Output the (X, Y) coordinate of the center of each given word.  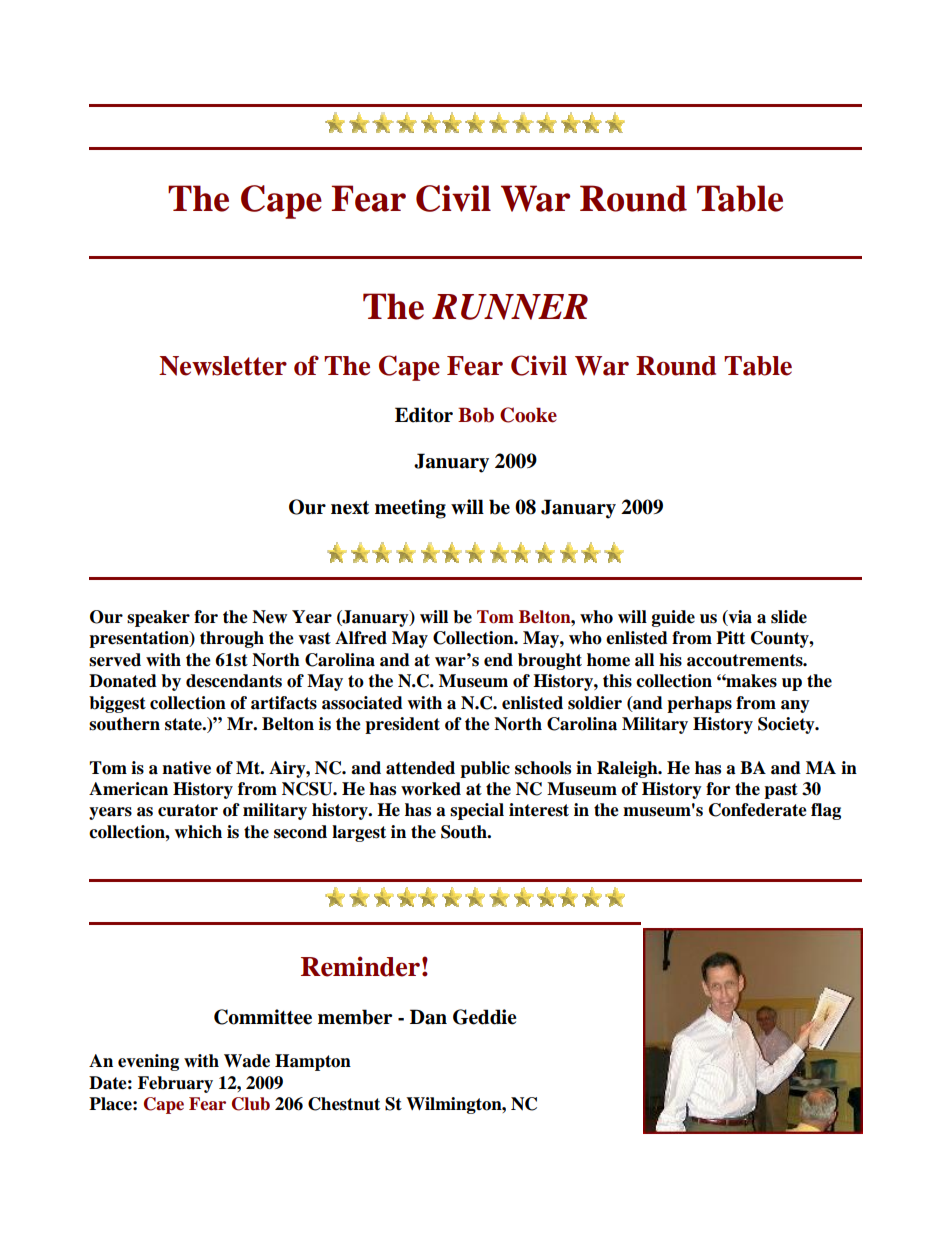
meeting (410, 509)
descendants (234, 681)
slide (789, 617)
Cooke (528, 415)
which (198, 832)
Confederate (758, 810)
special (477, 811)
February (175, 1084)
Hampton (313, 1062)
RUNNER (510, 307)
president (402, 725)
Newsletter (223, 366)
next (350, 508)
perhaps (699, 704)
